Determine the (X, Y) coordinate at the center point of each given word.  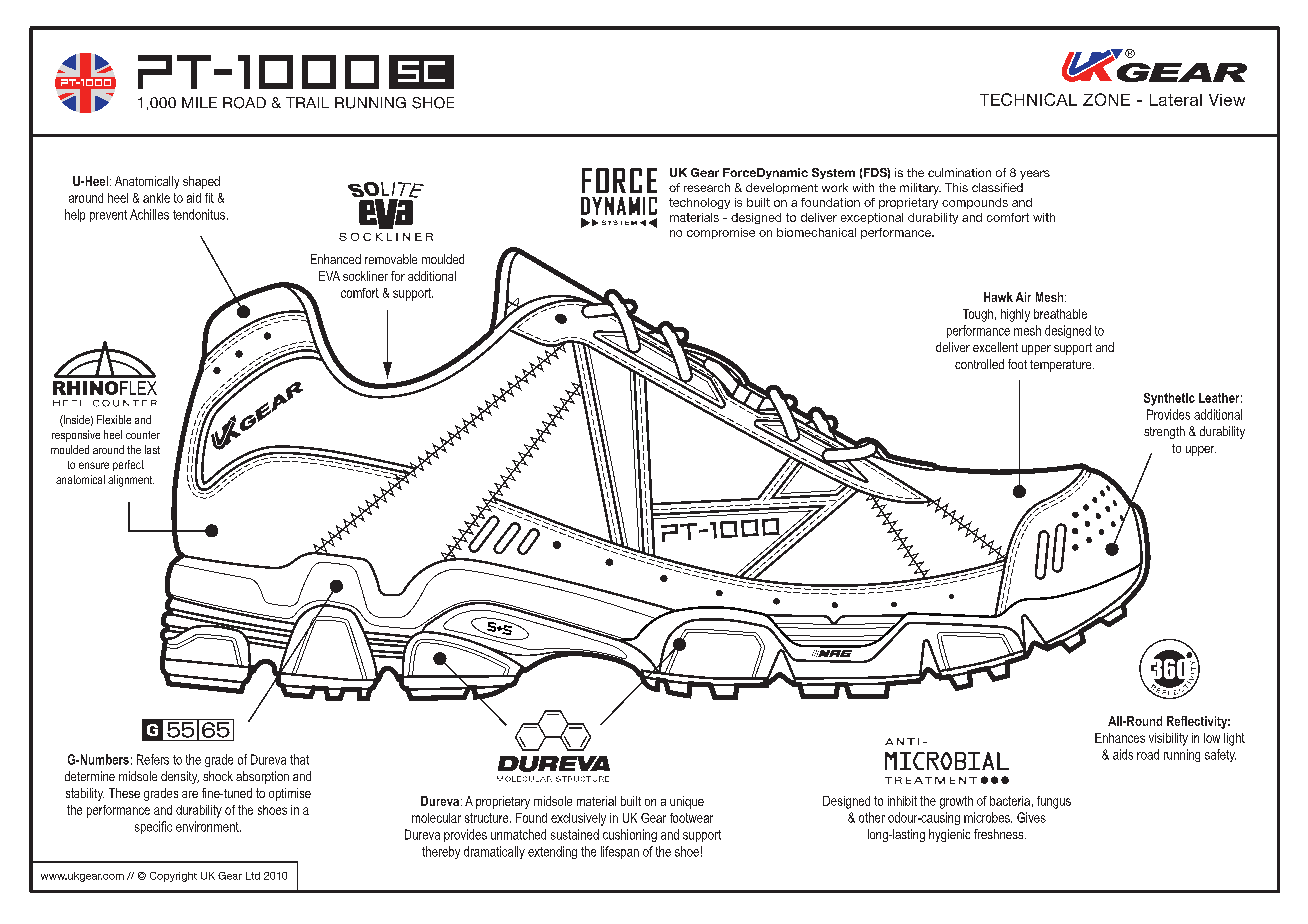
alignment (131, 481)
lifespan (620, 852)
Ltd (253, 876)
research (707, 187)
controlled (979, 364)
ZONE (1106, 99)
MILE (199, 102)
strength (1164, 432)
